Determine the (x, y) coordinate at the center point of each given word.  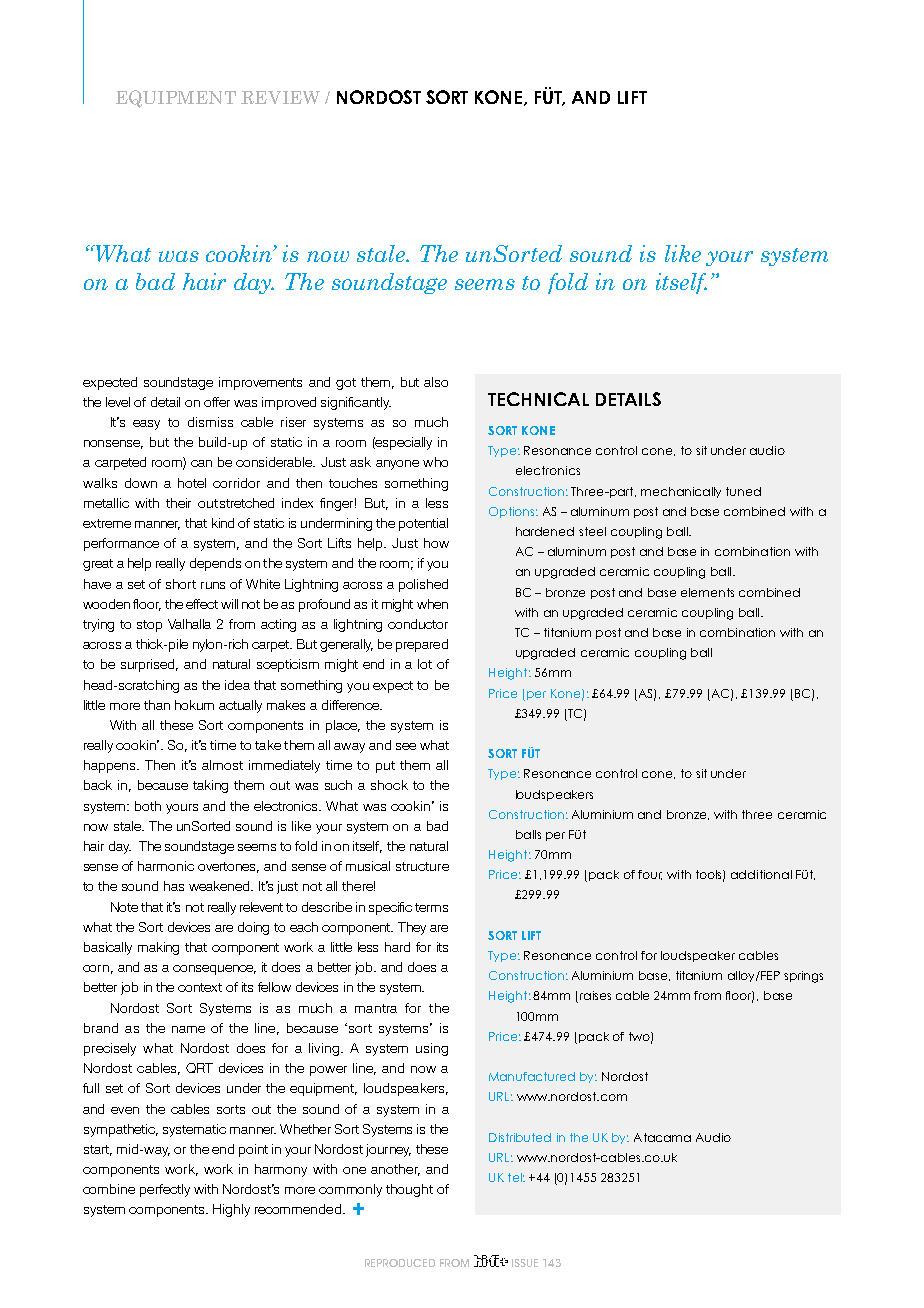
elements (707, 592)
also (436, 382)
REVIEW (280, 97)
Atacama (662, 1137)
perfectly (165, 1190)
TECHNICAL (538, 399)
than (157, 705)
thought (409, 1190)
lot (425, 664)
